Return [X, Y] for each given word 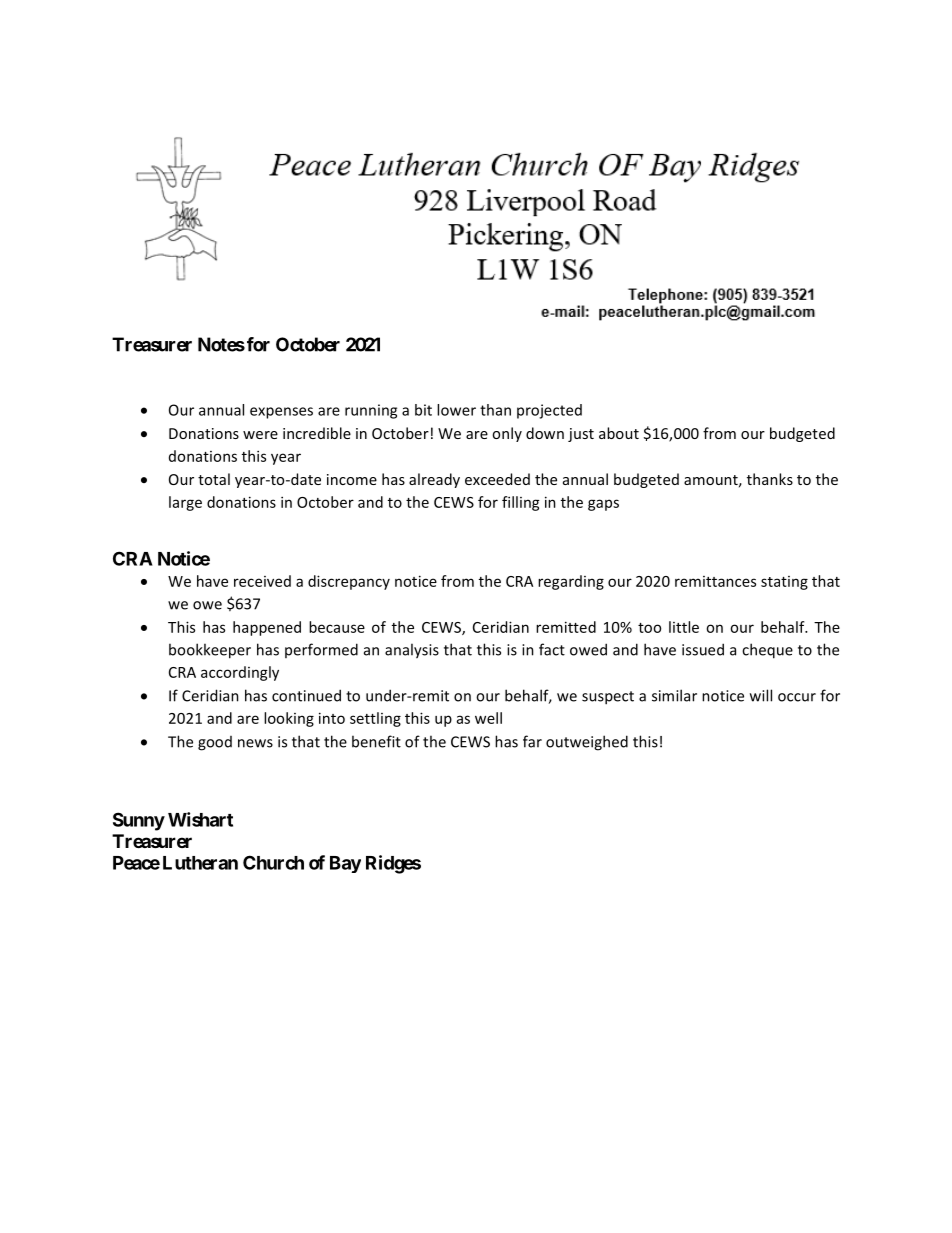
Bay [345, 864]
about [619, 433]
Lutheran [200, 863]
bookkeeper [210, 651]
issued [703, 649]
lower [456, 410]
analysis [412, 651]
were [260, 435]
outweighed [587, 743]
